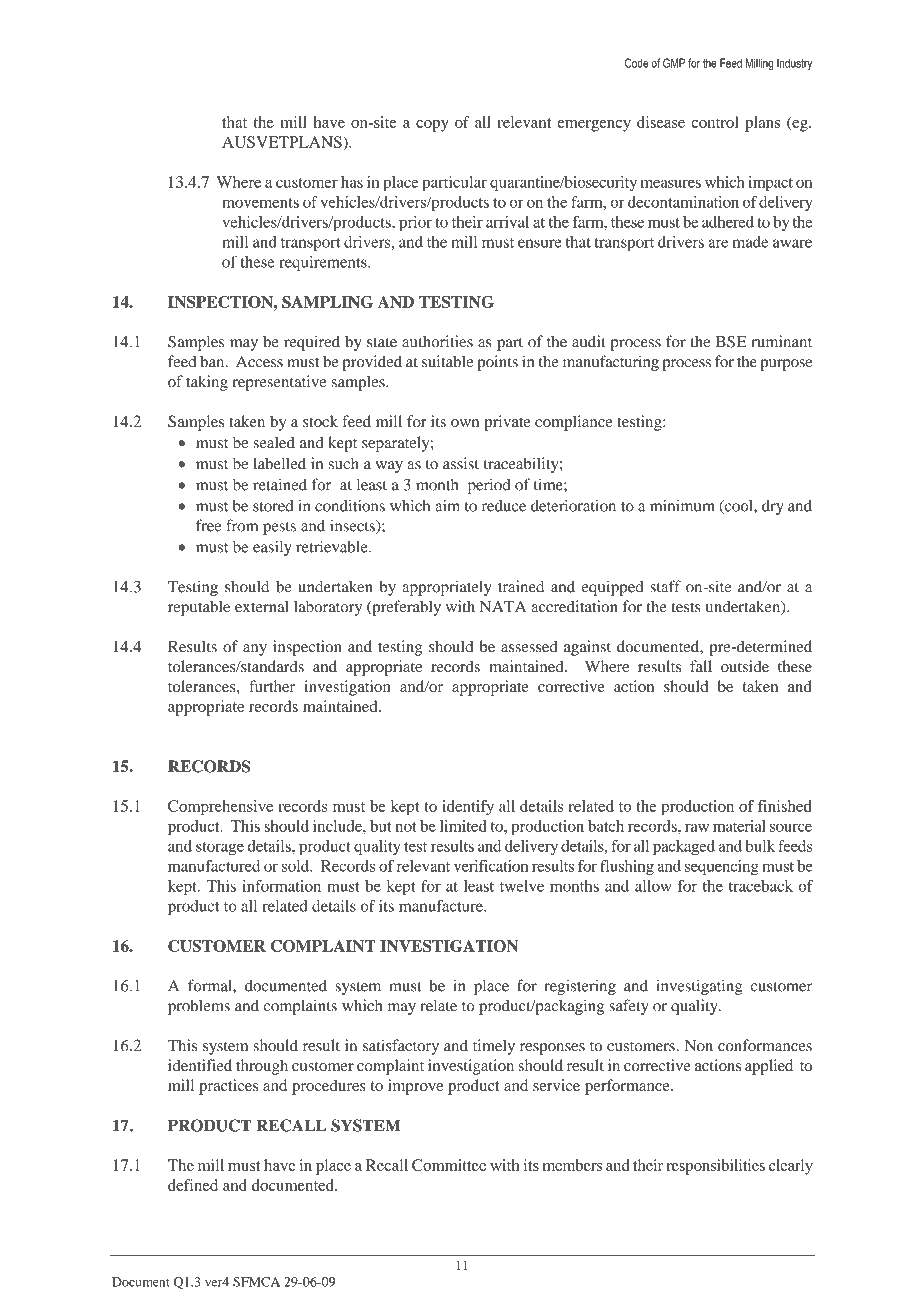  What do you see at coordinates (260, 203) in the screenshot?
I see `movements` at bounding box center [260, 203].
